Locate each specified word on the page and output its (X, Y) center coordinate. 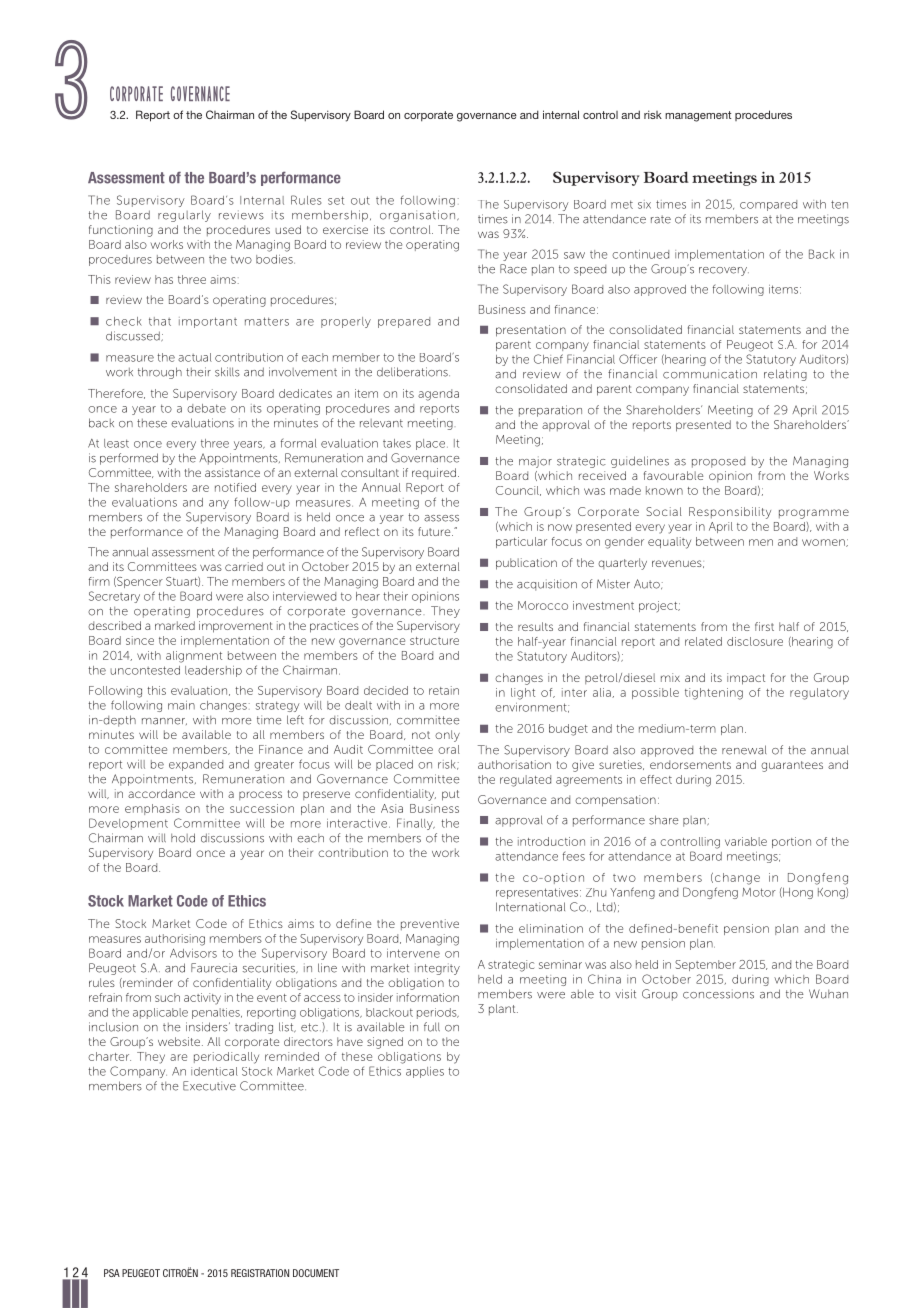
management (698, 116)
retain (444, 690)
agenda (438, 395)
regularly (184, 216)
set (336, 200)
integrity (437, 969)
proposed (718, 462)
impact (746, 679)
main (181, 705)
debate (206, 408)
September (705, 965)
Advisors (193, 953)
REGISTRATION (260, 1273)
